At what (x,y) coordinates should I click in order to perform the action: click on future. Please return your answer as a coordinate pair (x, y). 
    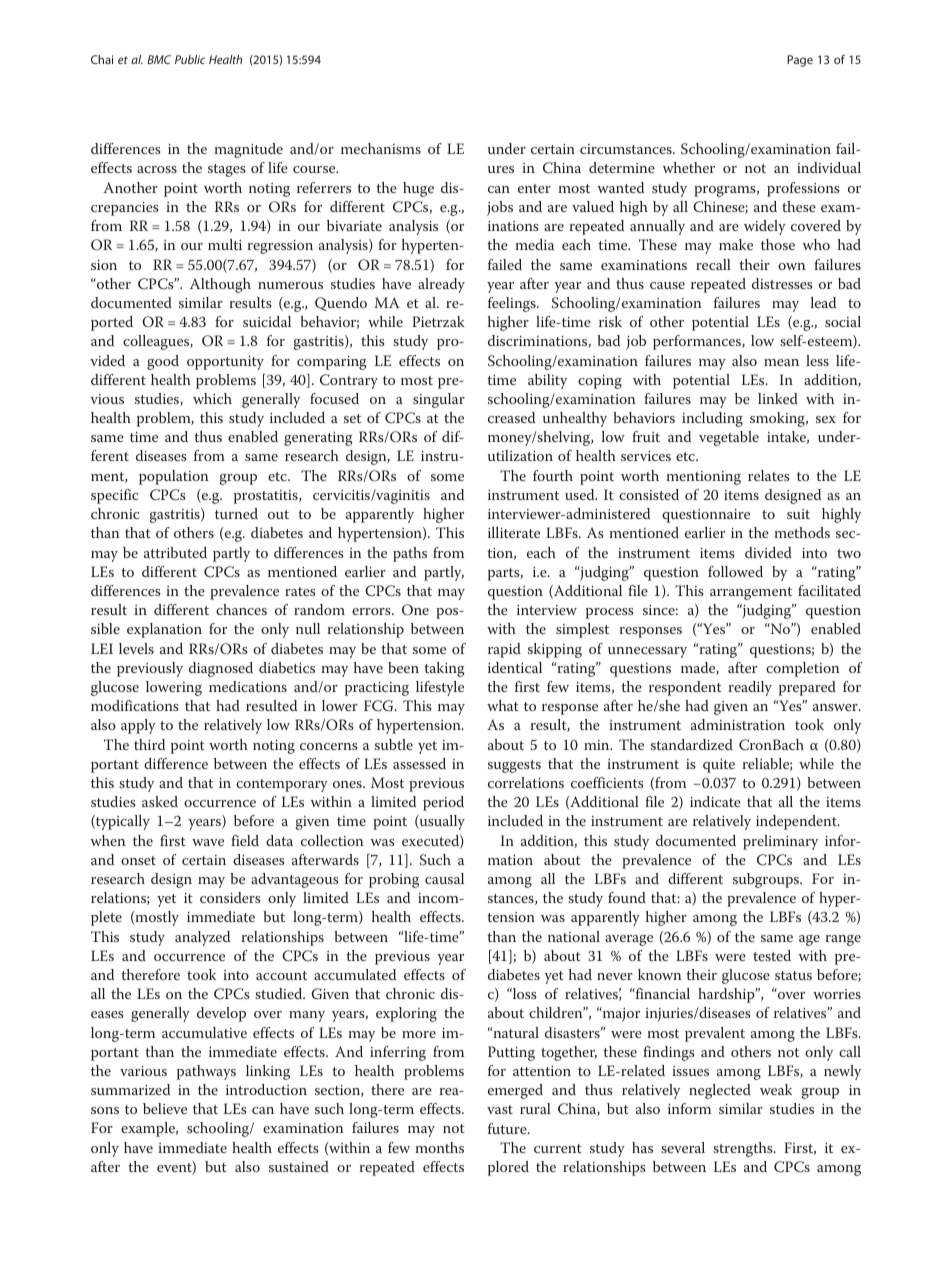
    Looking at the image, I should click on (508, 1128).
